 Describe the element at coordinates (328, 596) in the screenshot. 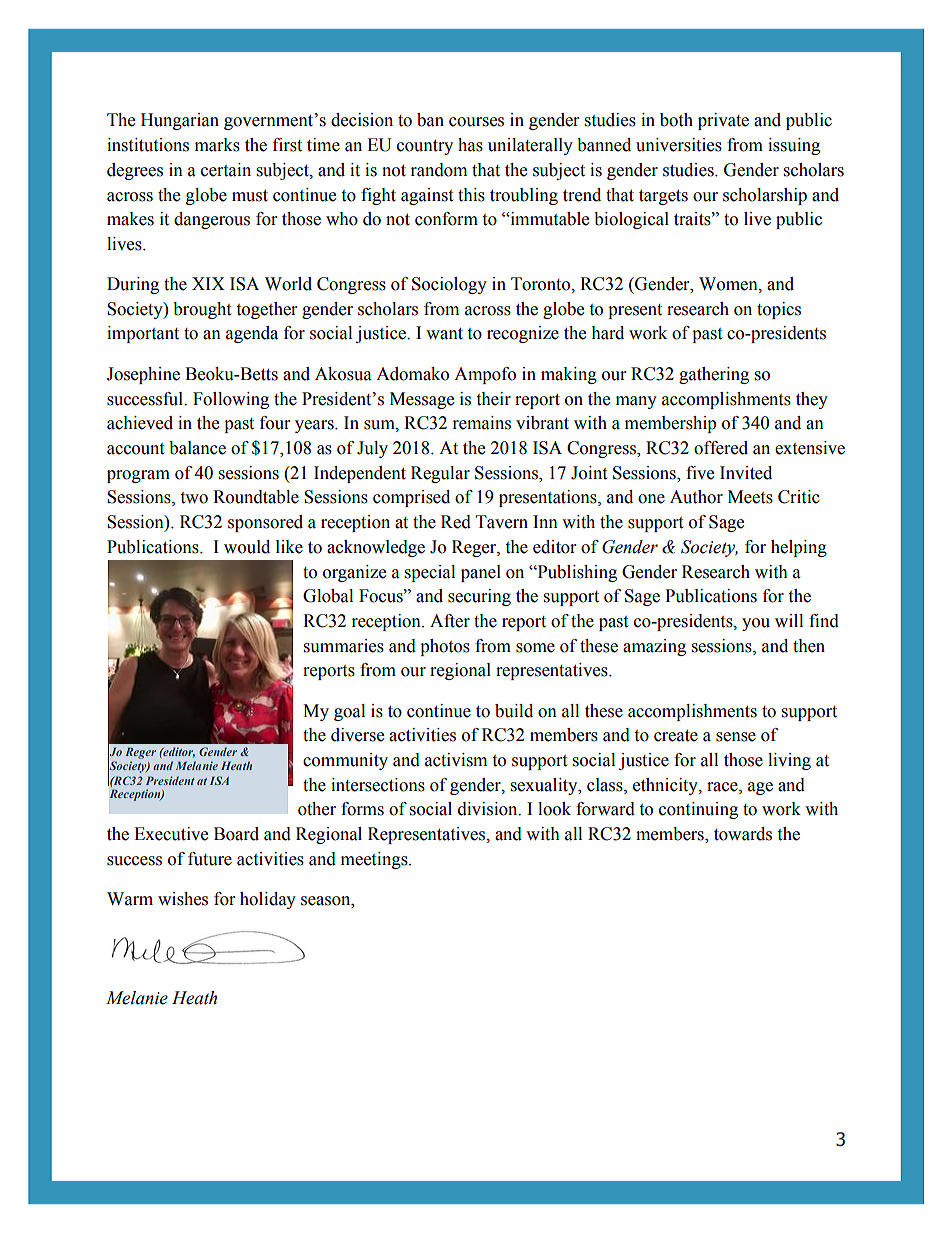

I see `Global` at that location.
